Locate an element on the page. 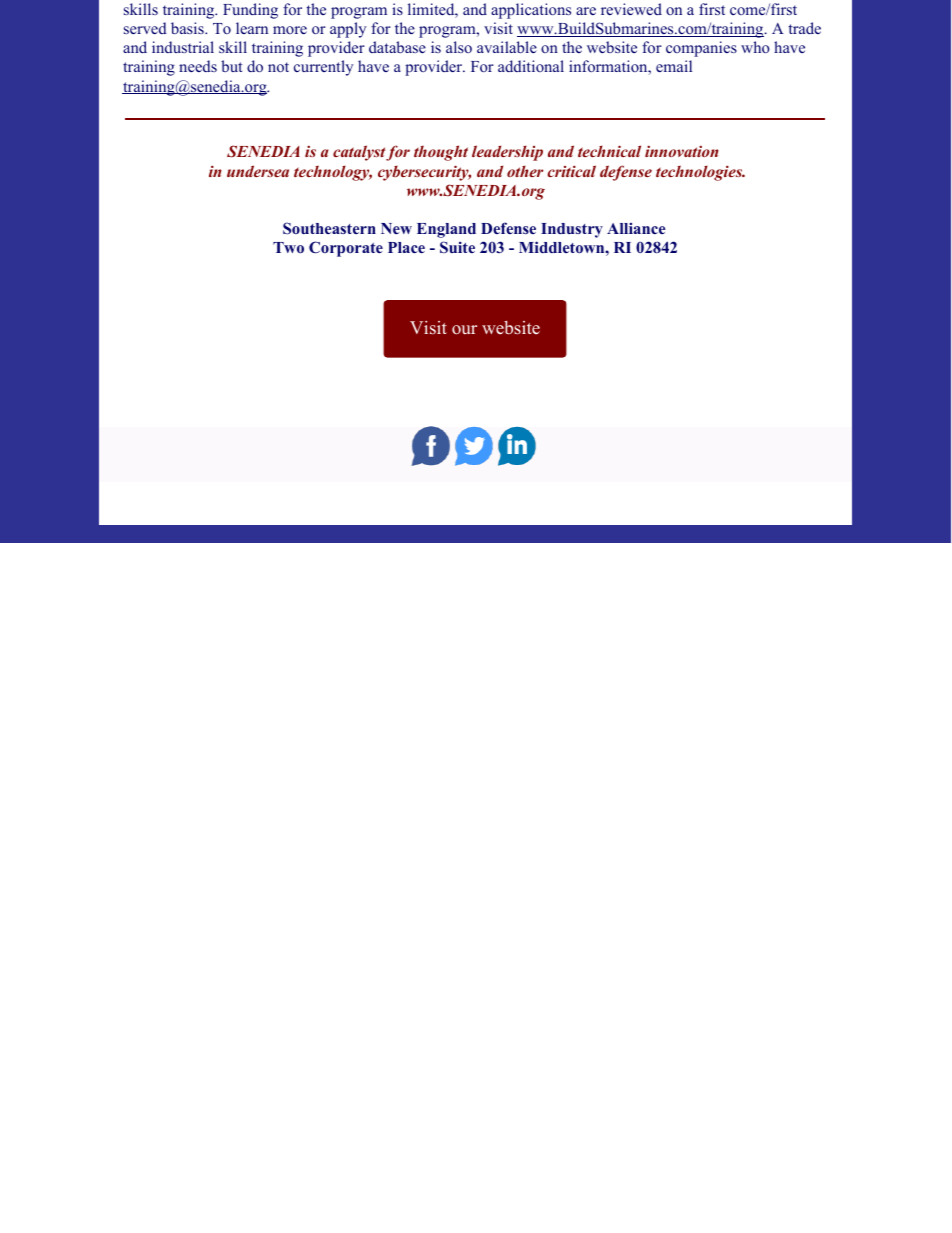  Two is located at coordinates (288, 247).
